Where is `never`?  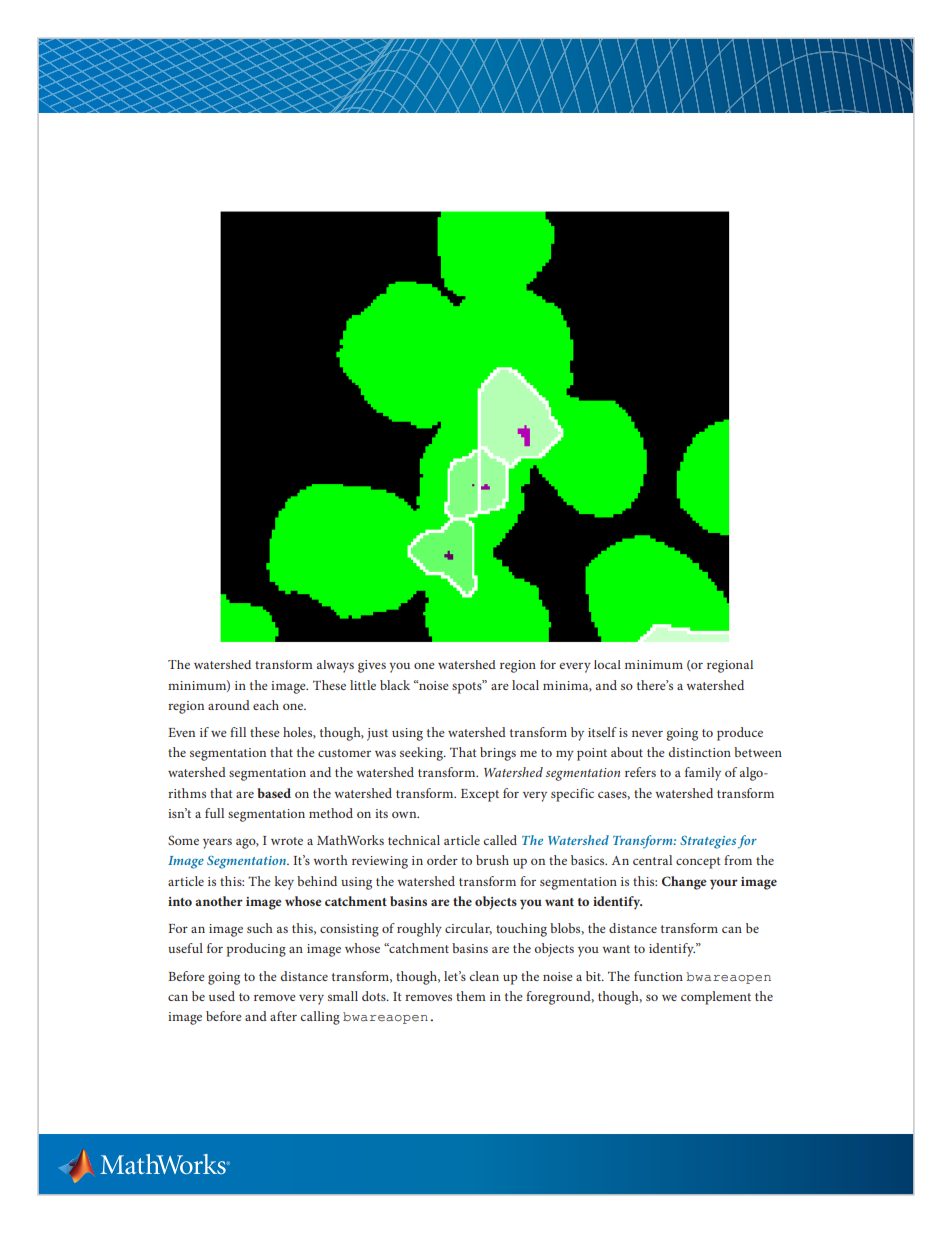 never is located at coordinates (647, 733).
